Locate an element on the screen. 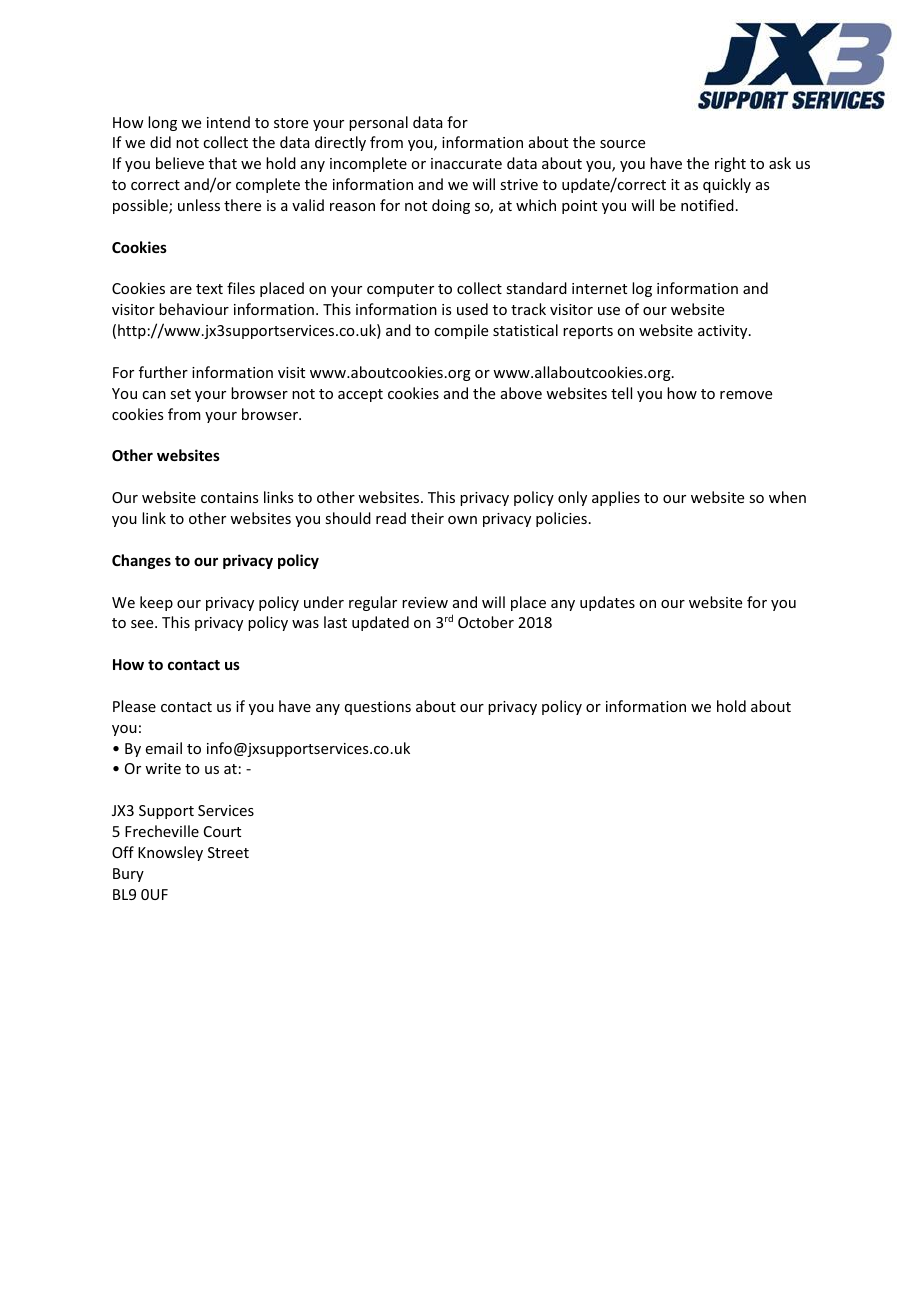 This screenshot has width=924, height=1308. used is located at coordinates (472, 309).
